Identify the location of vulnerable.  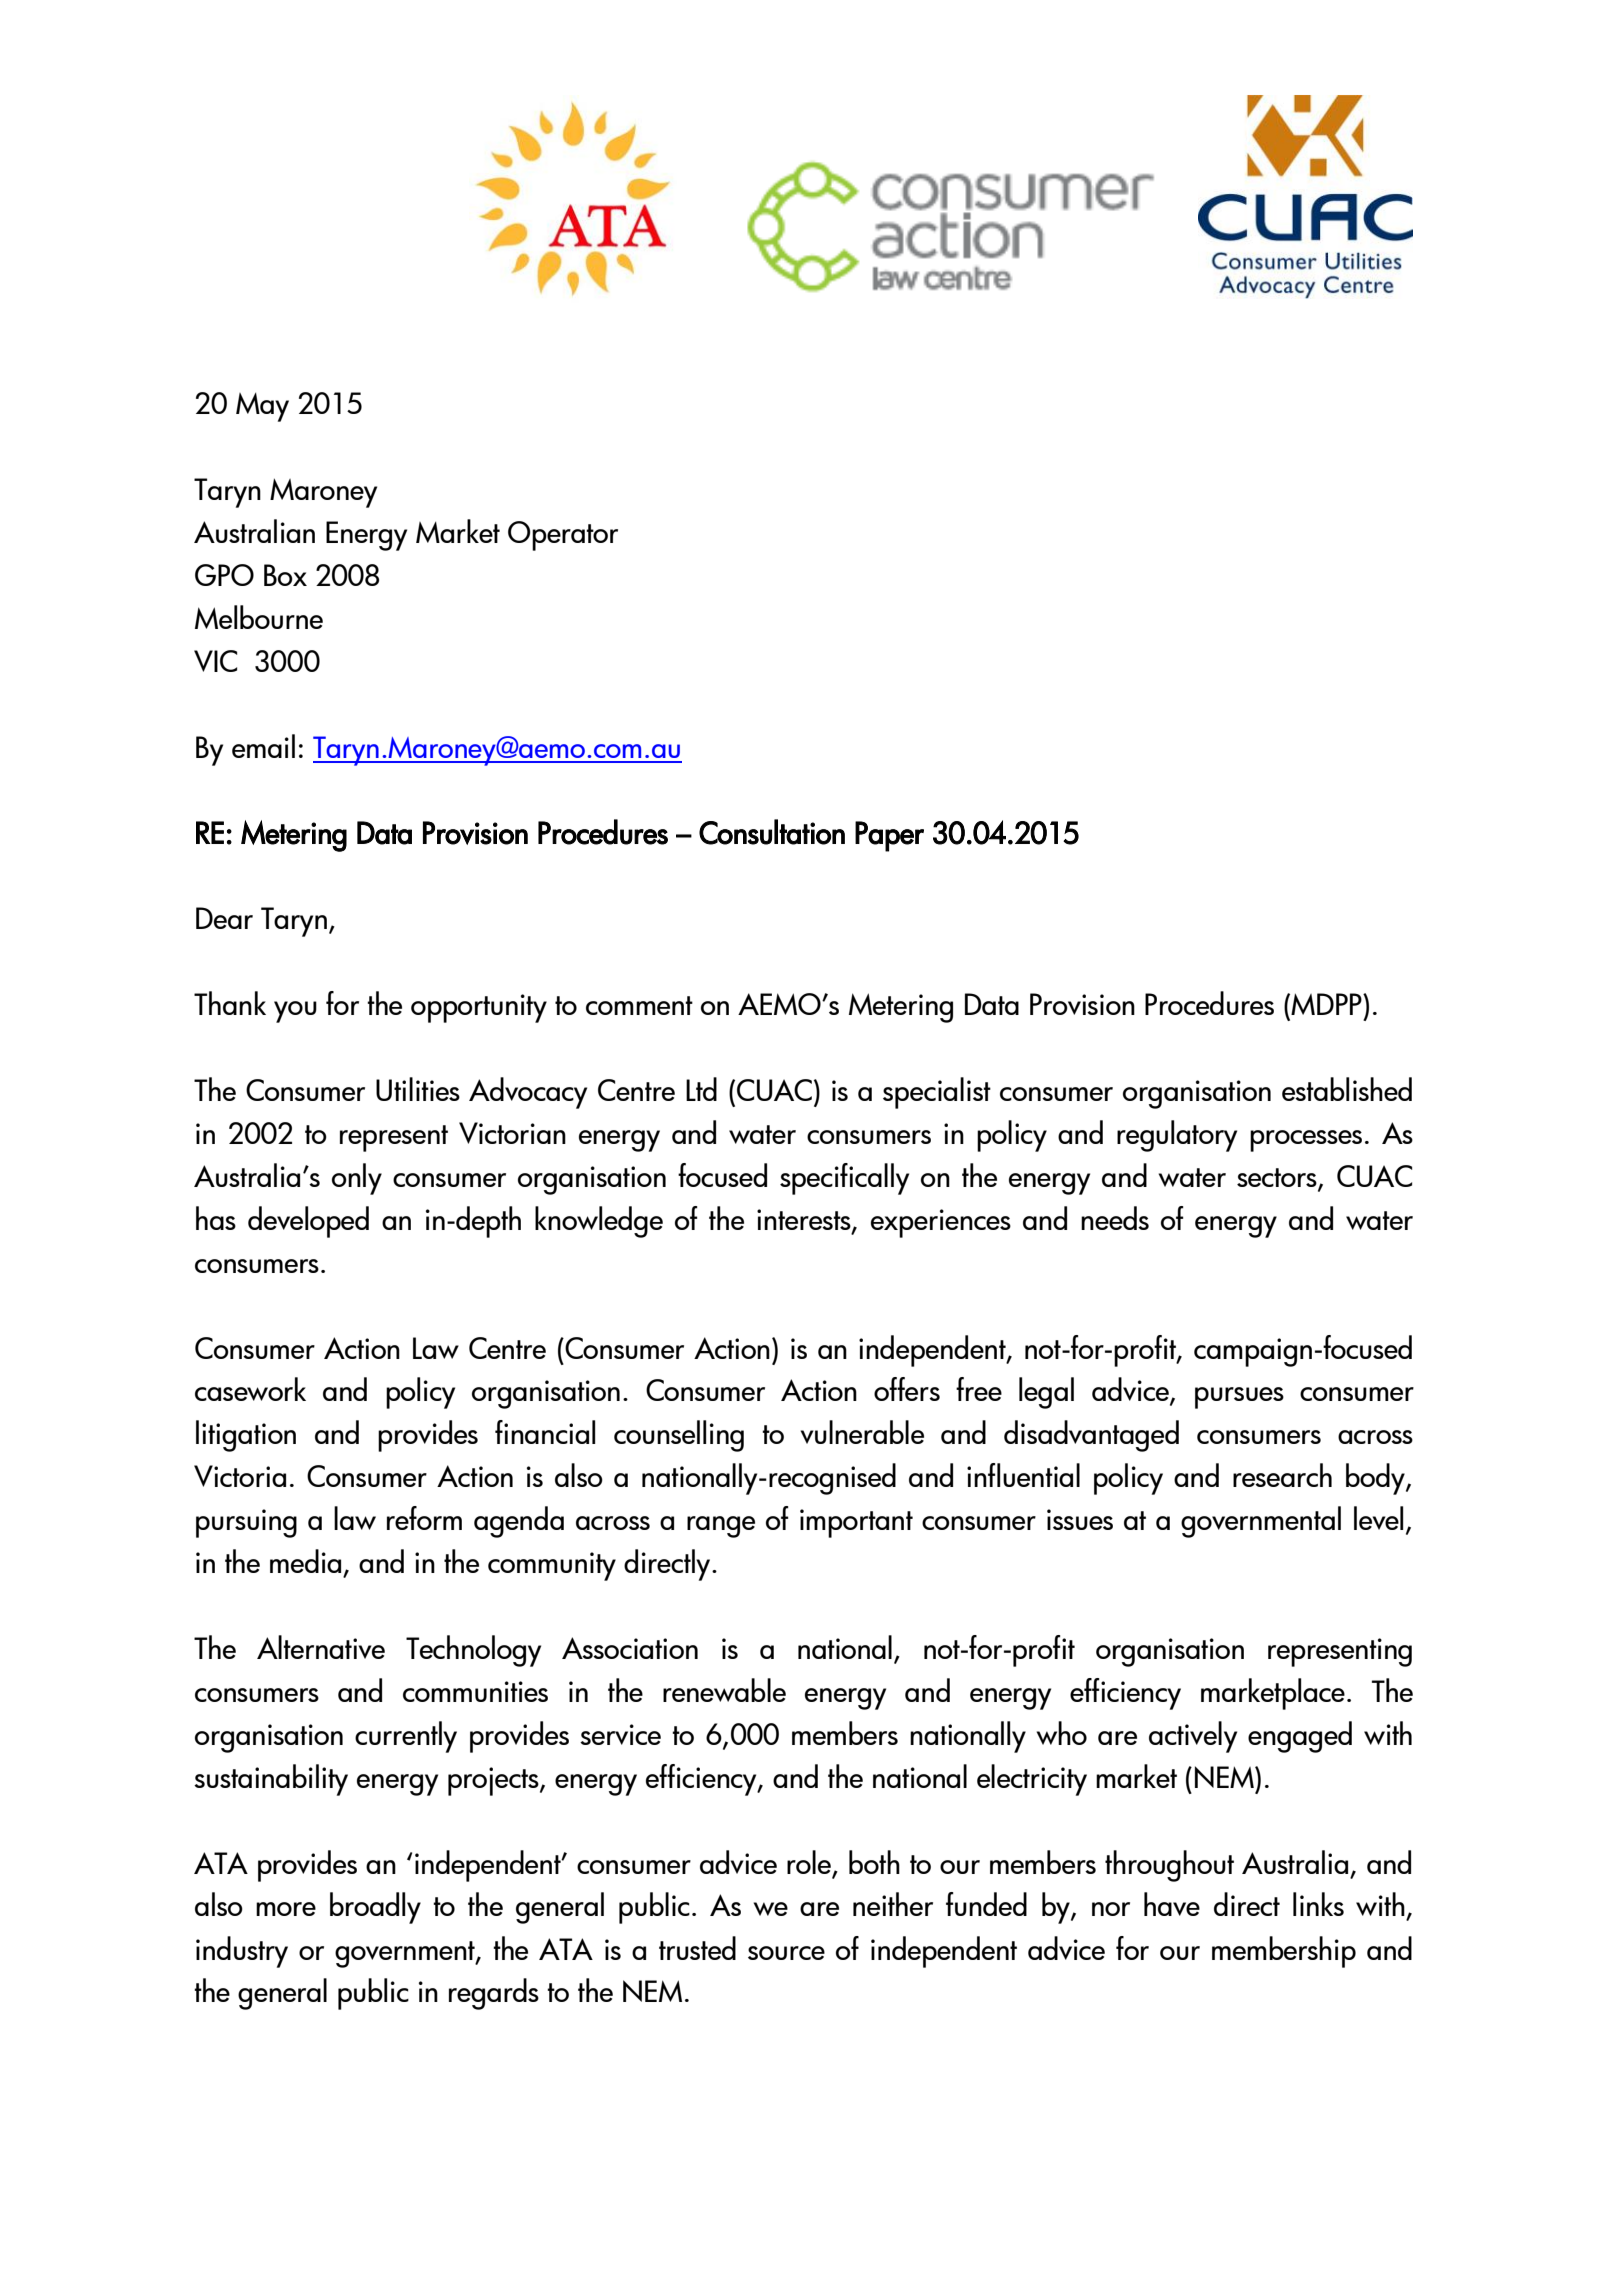
(862, 1432).
